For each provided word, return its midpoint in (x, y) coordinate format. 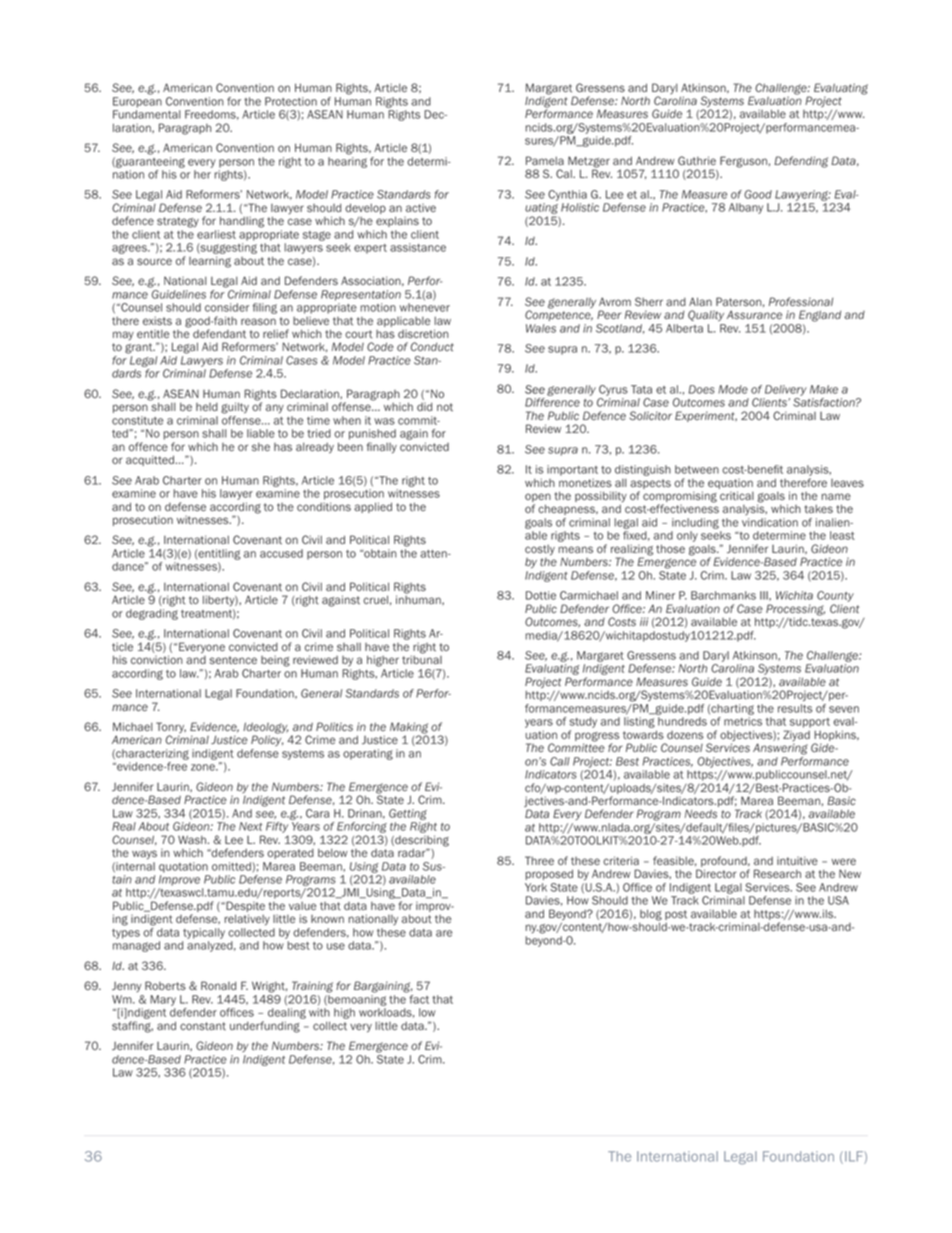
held (207, 407)
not (445, 407)
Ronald (218, 985)
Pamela (545, 160)
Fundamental (147, 114)
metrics (743, 721)
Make (824, 389)
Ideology (265, 729)
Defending (801, 162)
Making (409, 729)
